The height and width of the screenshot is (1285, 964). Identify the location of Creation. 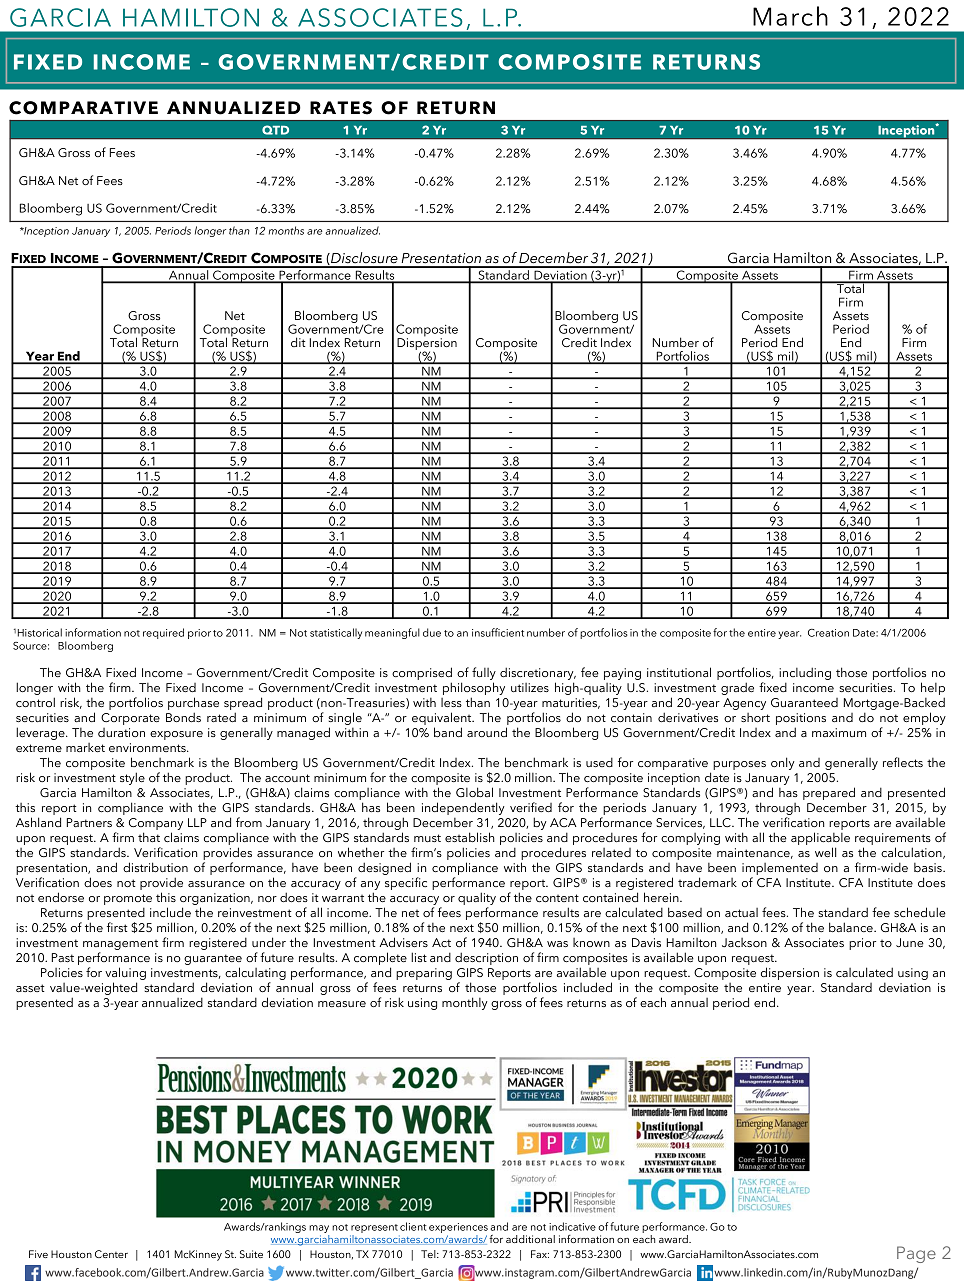
(828, 633).
